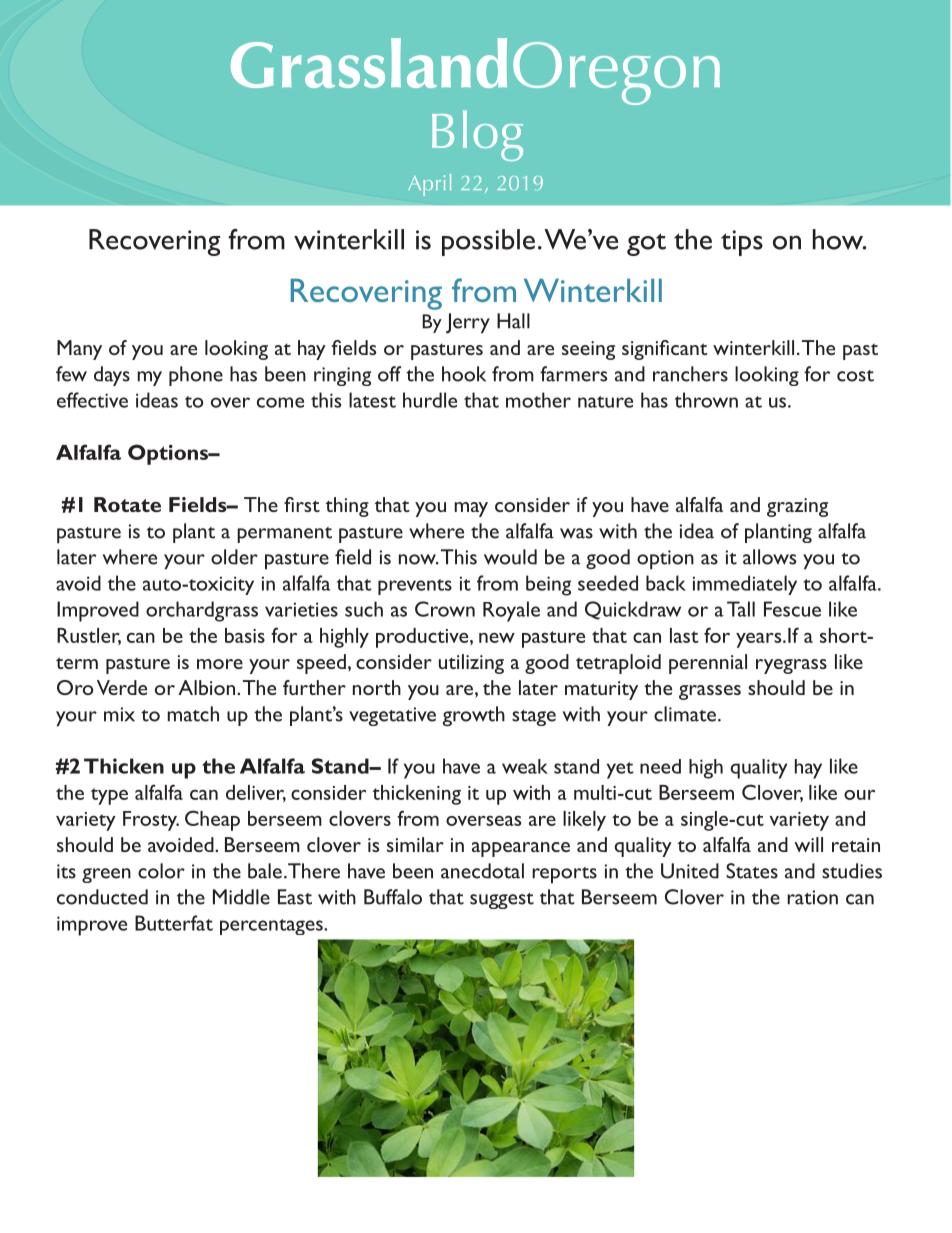 The image size is (952, 1233). Describe the element at coordinates (812, 897) in the screenshot. I see `ration` at that location.
